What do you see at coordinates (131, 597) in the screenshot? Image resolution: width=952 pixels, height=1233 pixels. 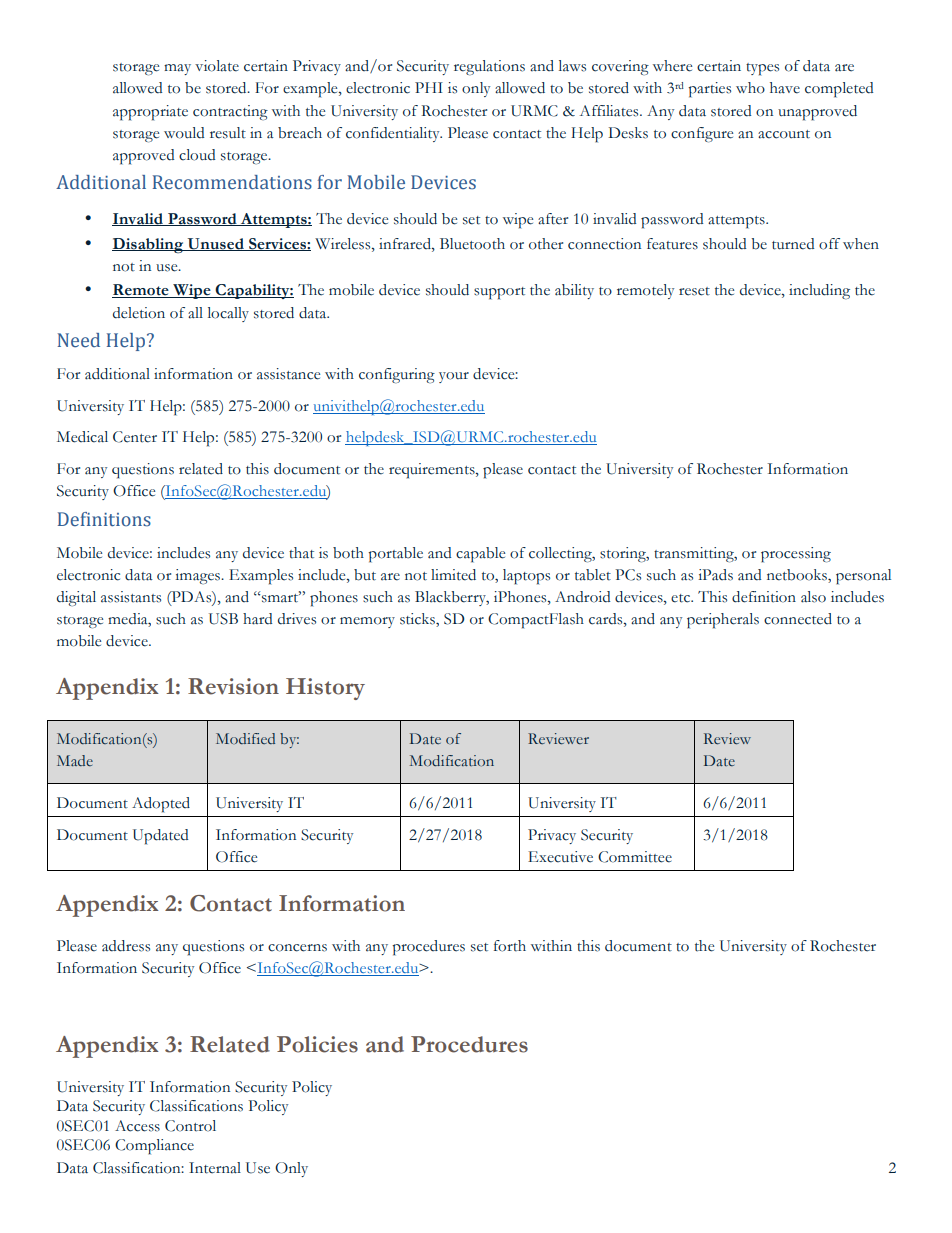 I see `assistants` at bounding box center [131, 597].
